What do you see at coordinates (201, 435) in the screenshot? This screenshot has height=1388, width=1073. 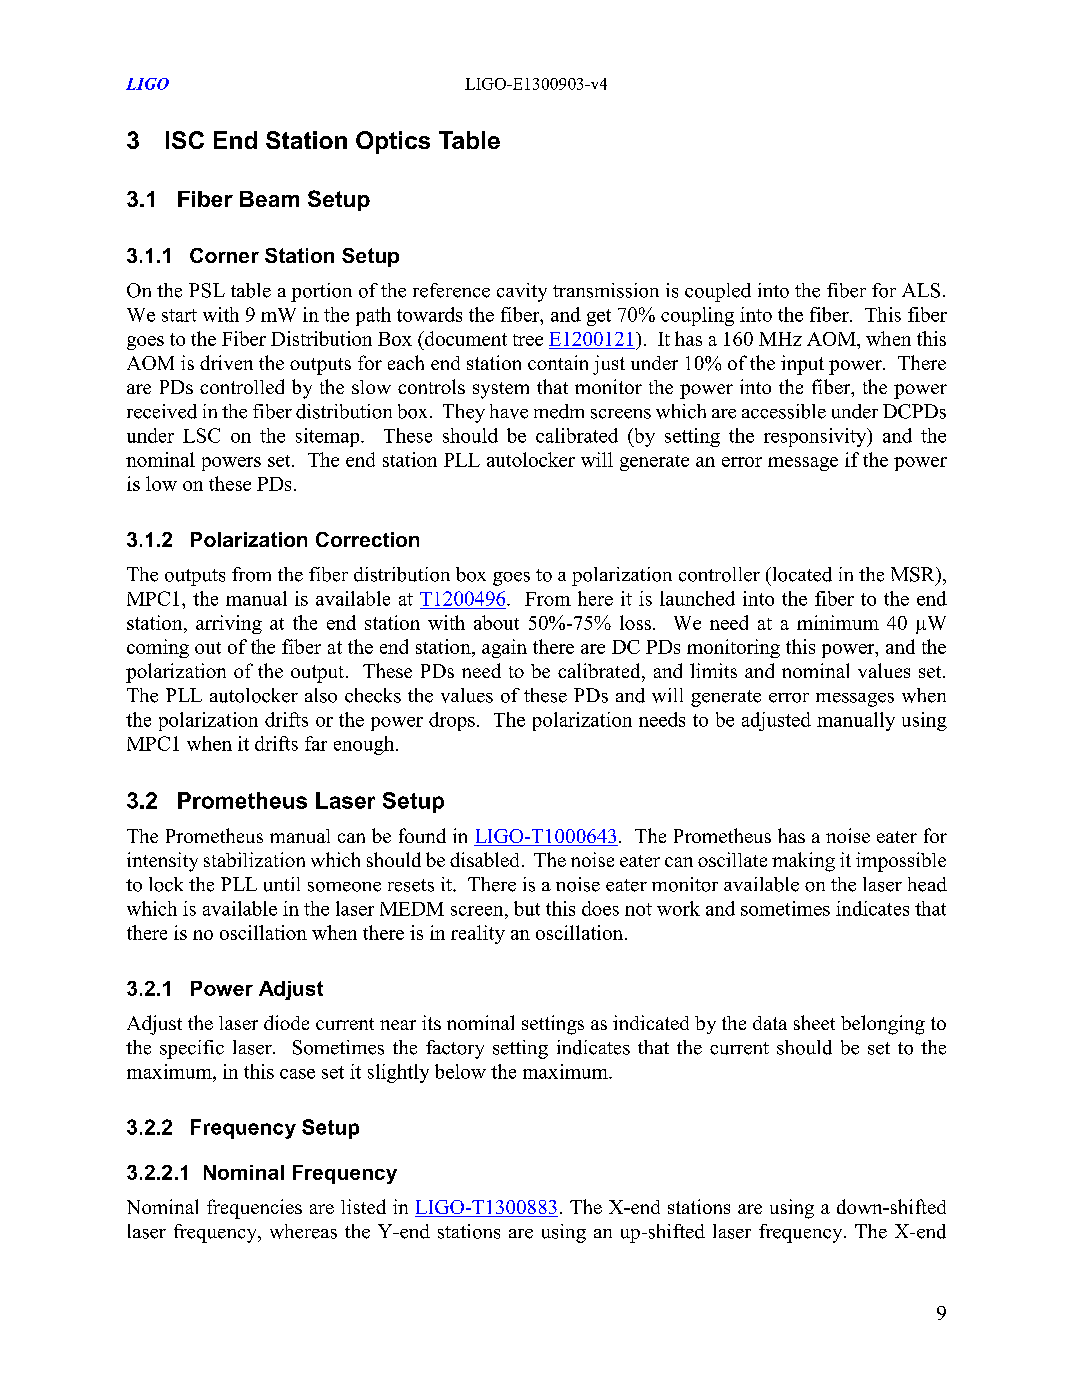 I see `LSC` at bounding box center [201, 435].
